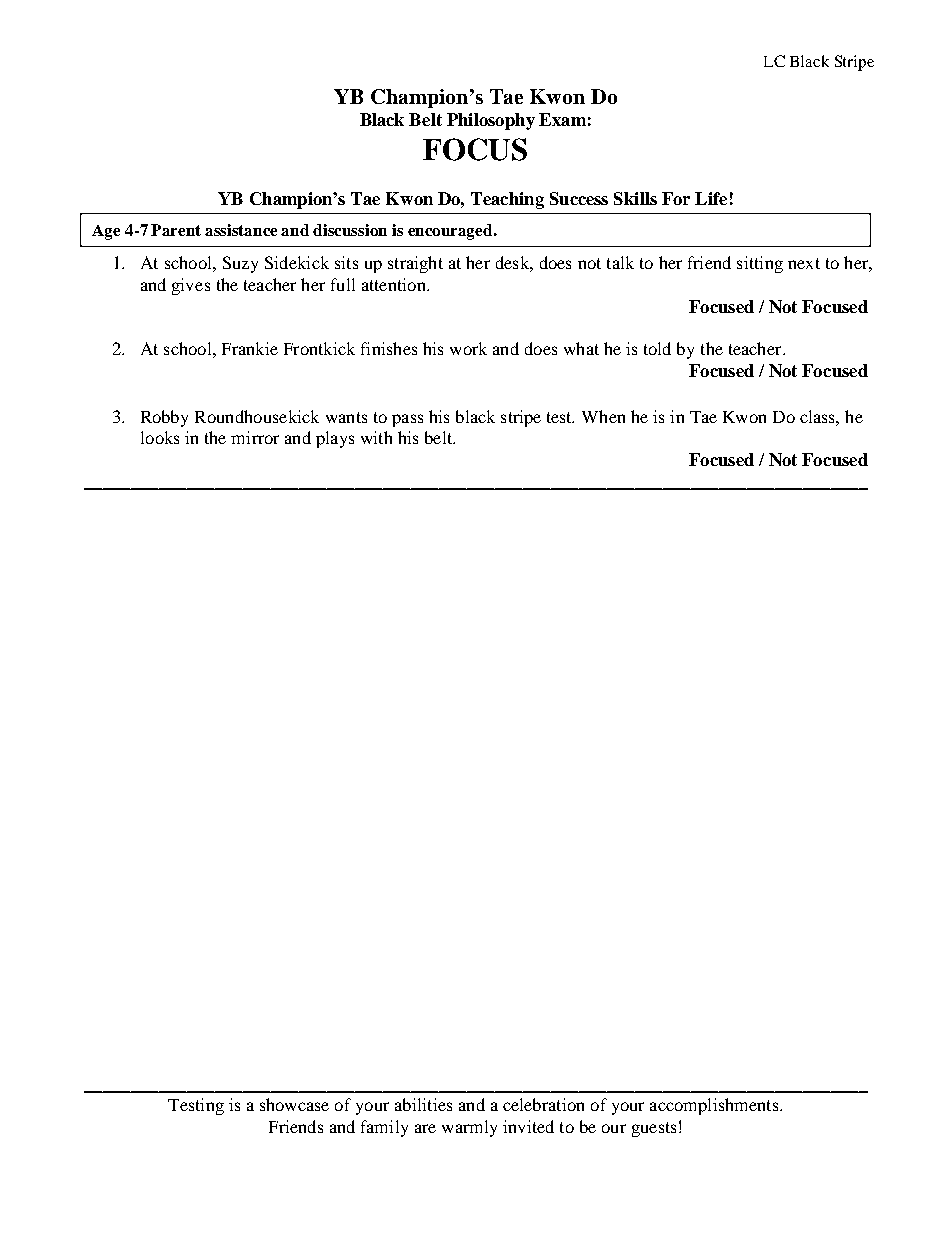 Image resolution: width=952 pixels, height=1233 pixels. I want to click on work, so click(468, 348).
